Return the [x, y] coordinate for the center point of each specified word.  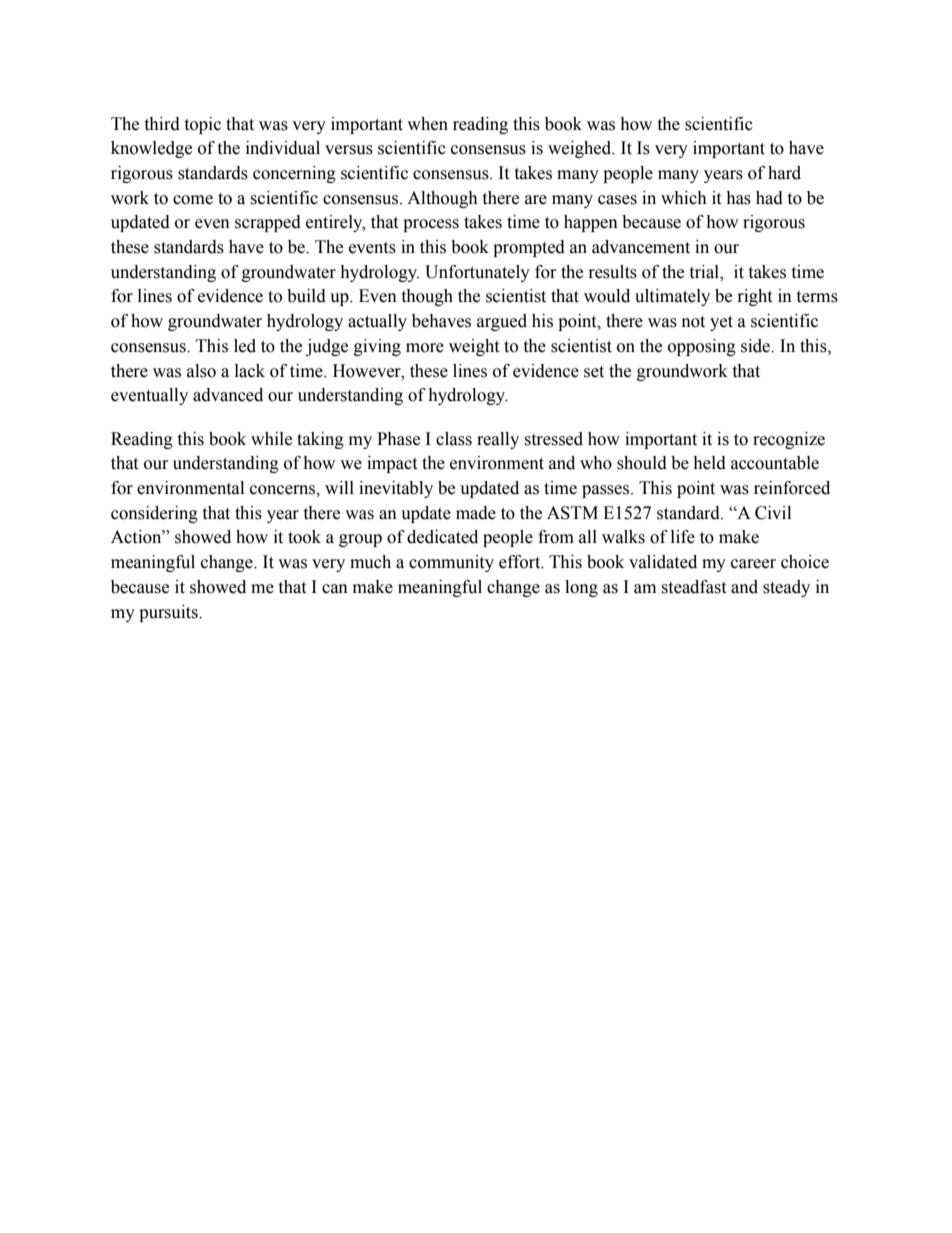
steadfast [693, 587]
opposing [702, 347]
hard [784, 173]
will [339, 487]
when [427, 124]
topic [202, 125]
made [476, 513]
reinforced [792, 488]
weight [474, 347]
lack [250, 371]
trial [705, 272]
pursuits [169, 613]
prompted [529, 248]
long [581, 588]
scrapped [268, 223]
